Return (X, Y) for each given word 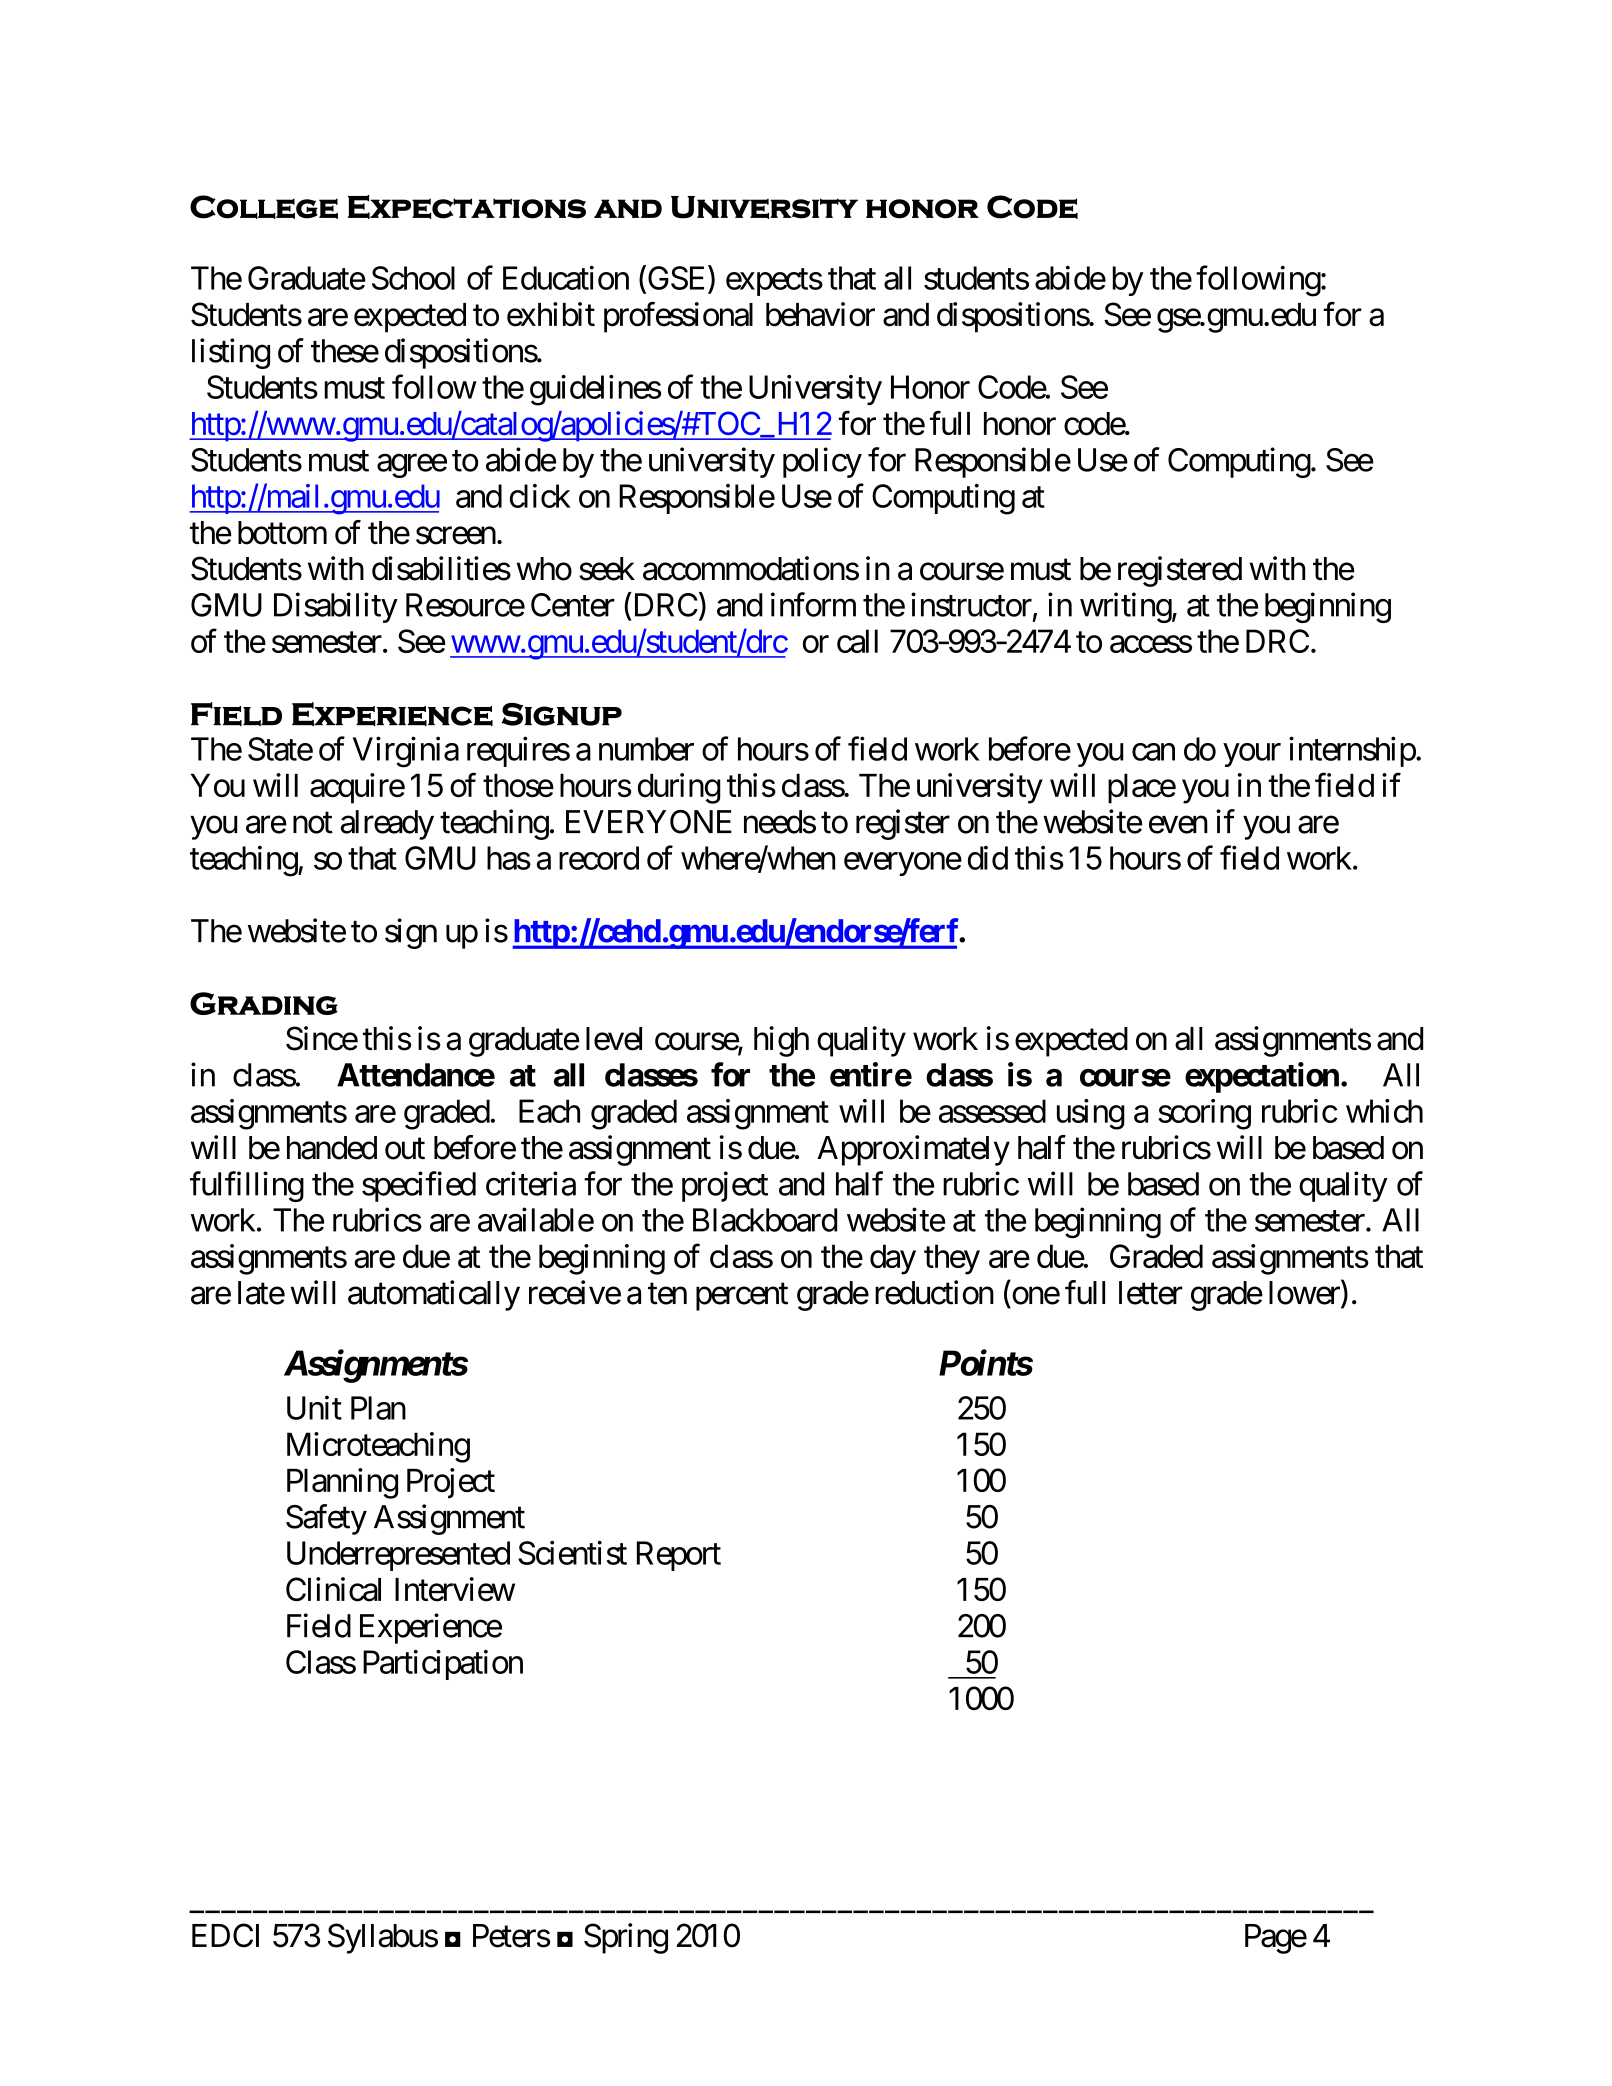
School (413, 278)
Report (679, 1556)
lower (1305, 1293)
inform (813, 604)
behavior (820, 314)
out (405, 1149)
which (1384, 1111)
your (1252, 755)
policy (822, 462)
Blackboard (765, 1220)
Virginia (406, 752)
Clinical (333, 1589)
